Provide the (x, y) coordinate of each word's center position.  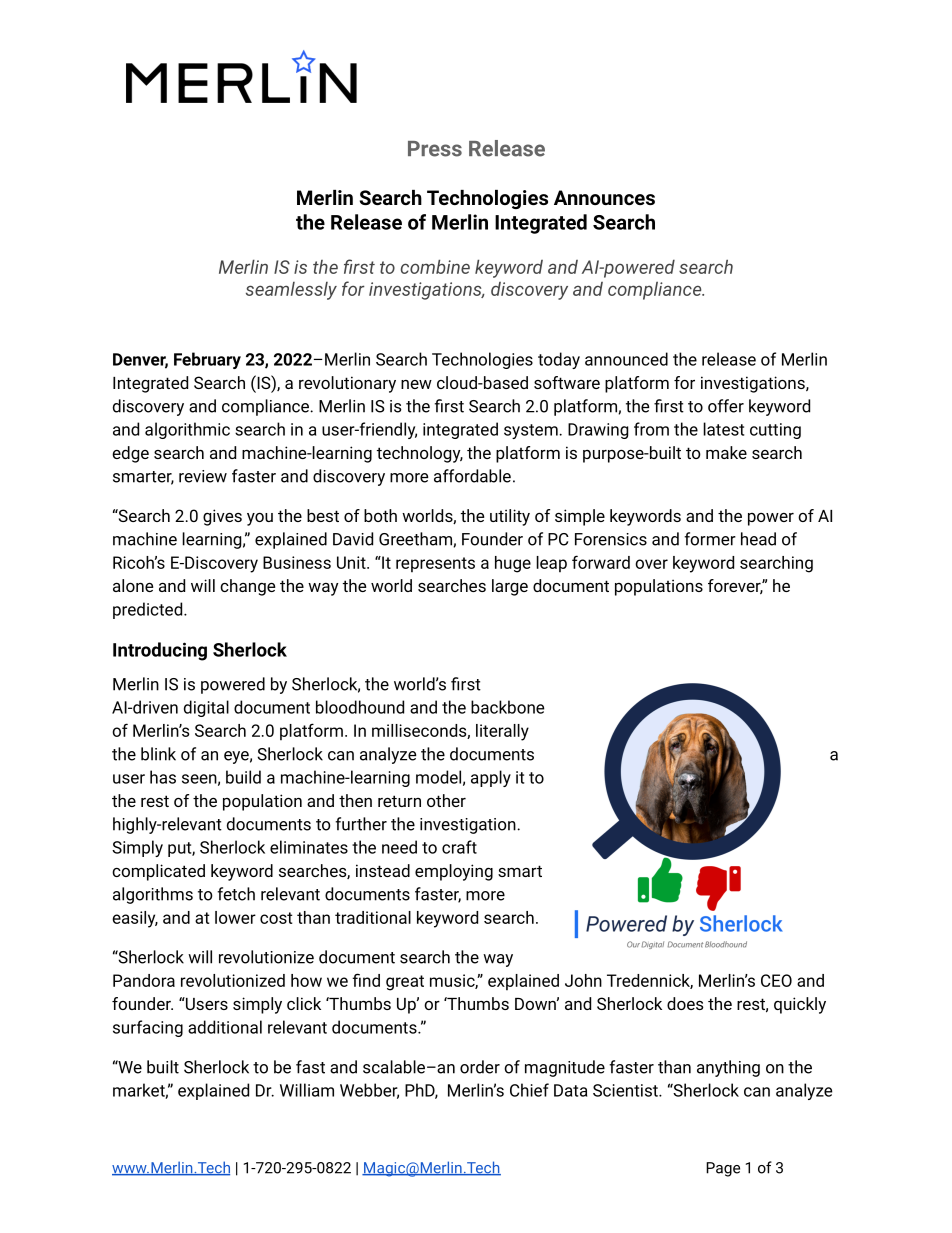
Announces (604, 197)
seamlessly (291, 291)
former (710, 539)
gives (222, 517)
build (243, 777)
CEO (776, 980)
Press (435, 149)
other (446, 800)
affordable (472, 476)
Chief (529, 1090)
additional (225, 1027)
